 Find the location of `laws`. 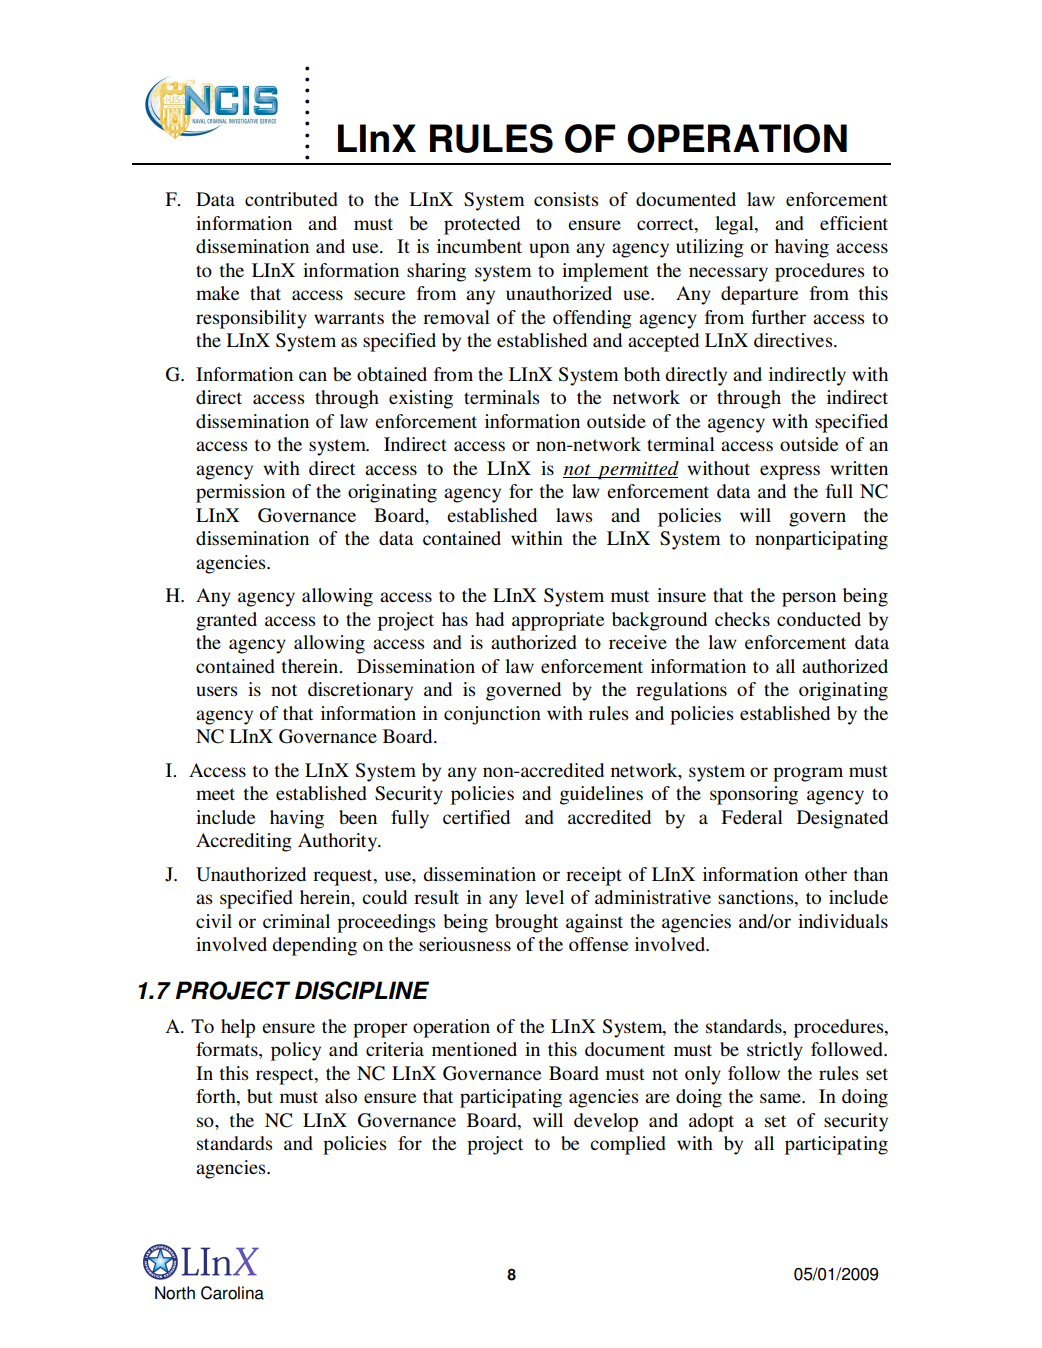

laws is located at coordinates (574, 515).
